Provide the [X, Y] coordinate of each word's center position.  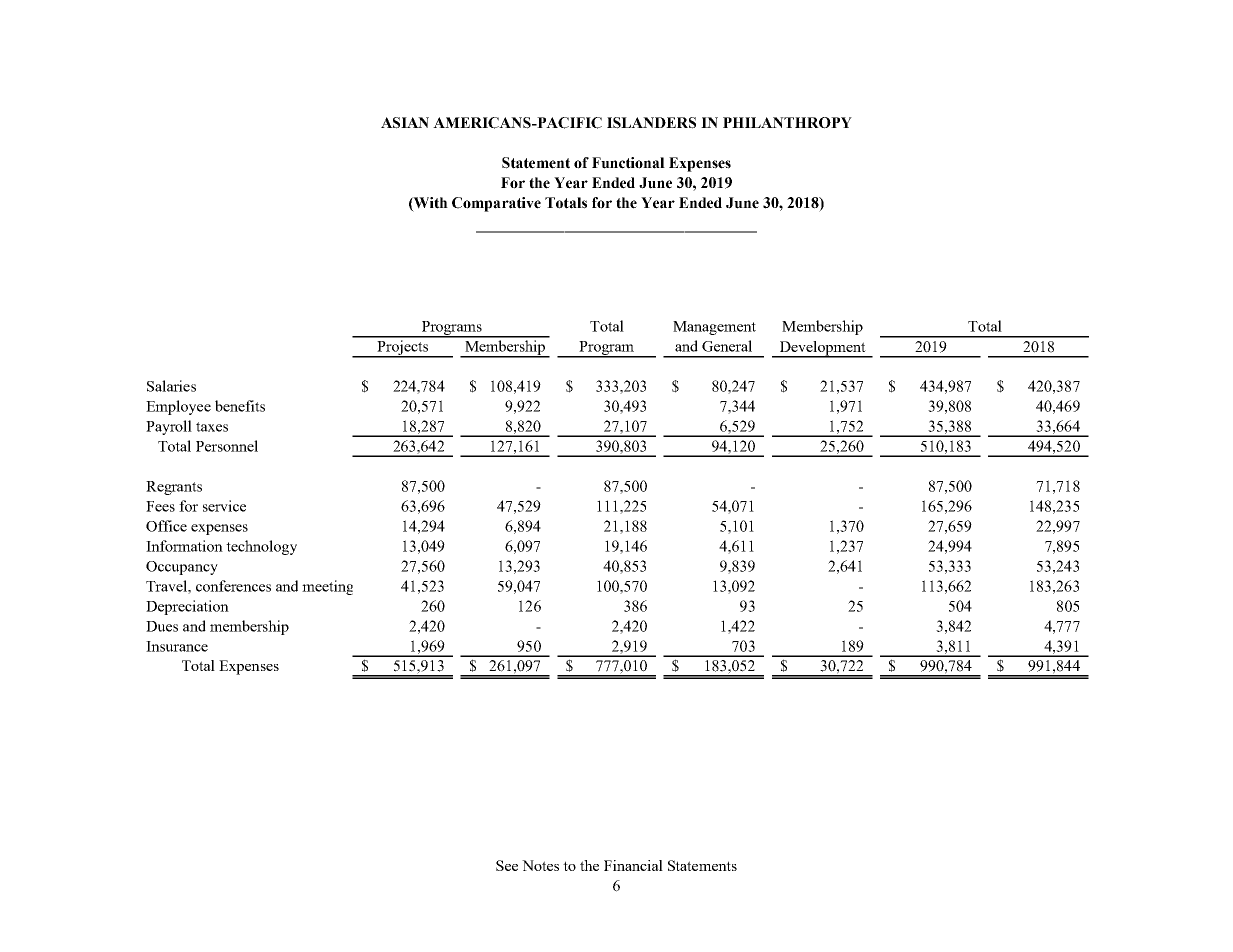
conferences [233, 586]
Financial [633, 865]
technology [261, 547]
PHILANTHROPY [787, 123]
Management [714, 328]
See [507, 865]
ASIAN [405, 123]
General [727, 346]
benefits [240, 406]
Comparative [496, 204]
